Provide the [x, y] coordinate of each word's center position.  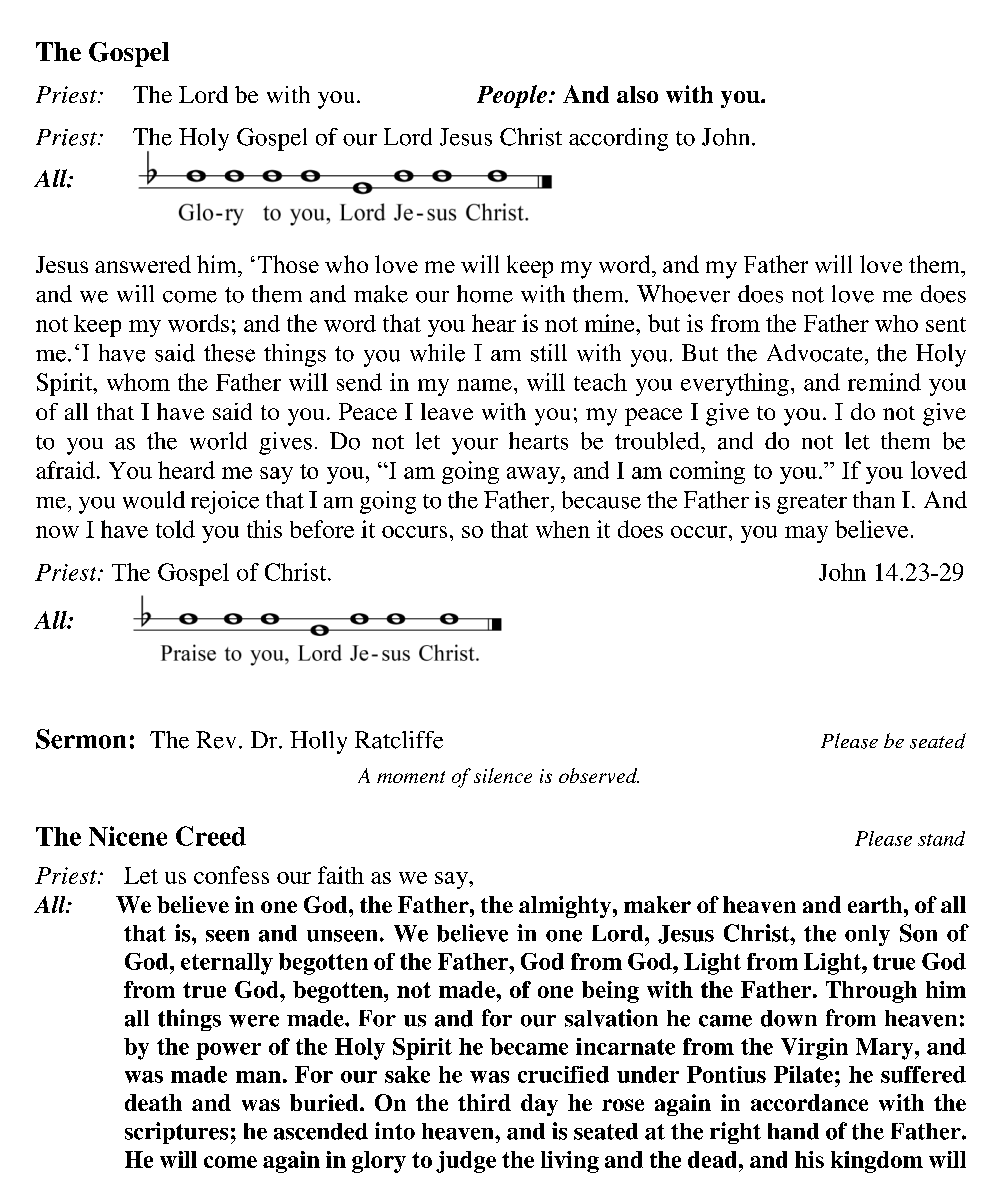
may [806, 534]
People [512, 96]
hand [793, 1131]
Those [288, 264]
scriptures [176, 1133]
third [484, 1102]
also [637, 94]
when [563, 529]
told [175, 529]
